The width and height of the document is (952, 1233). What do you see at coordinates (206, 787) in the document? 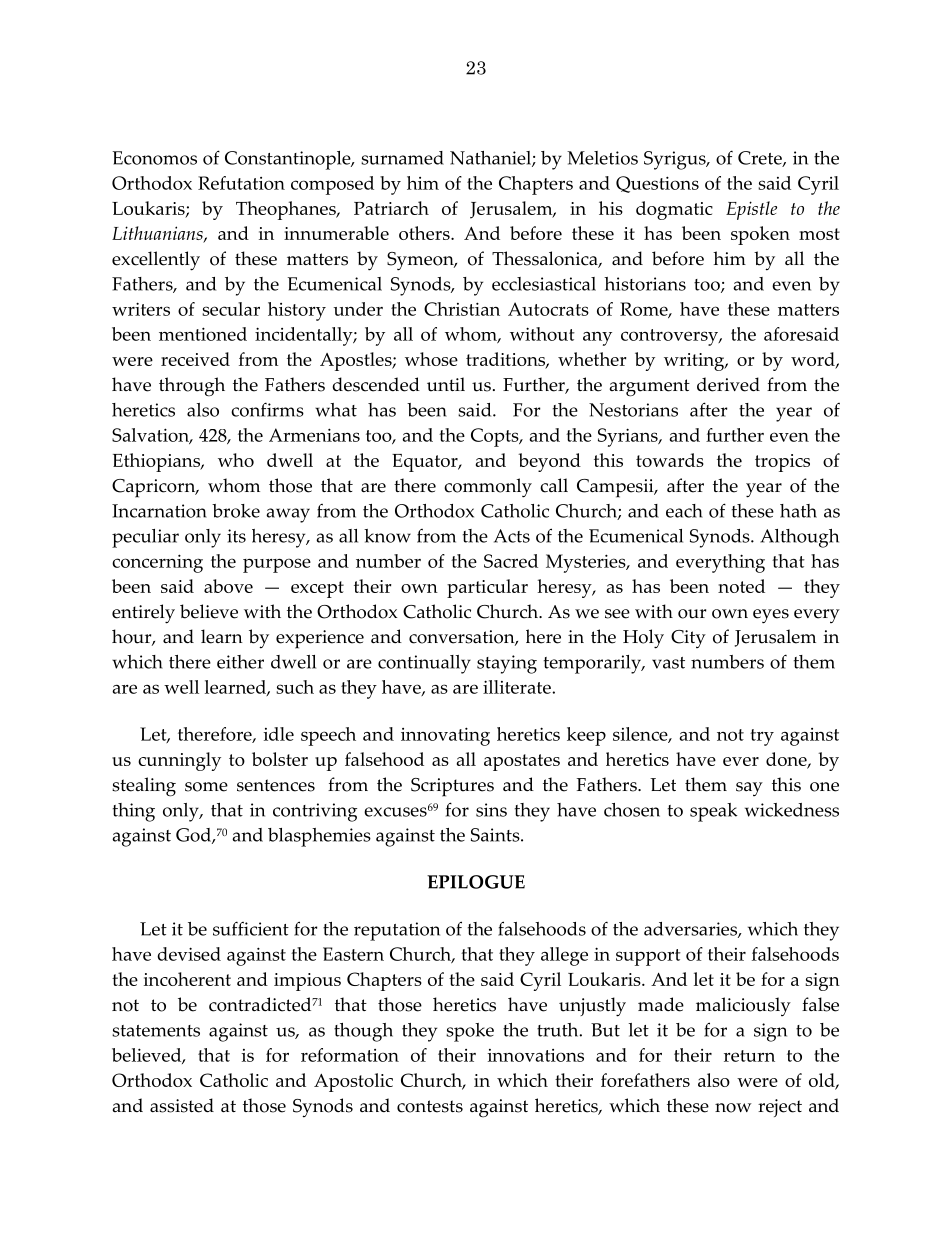
I see `some` at bounding box center [206, 787].
